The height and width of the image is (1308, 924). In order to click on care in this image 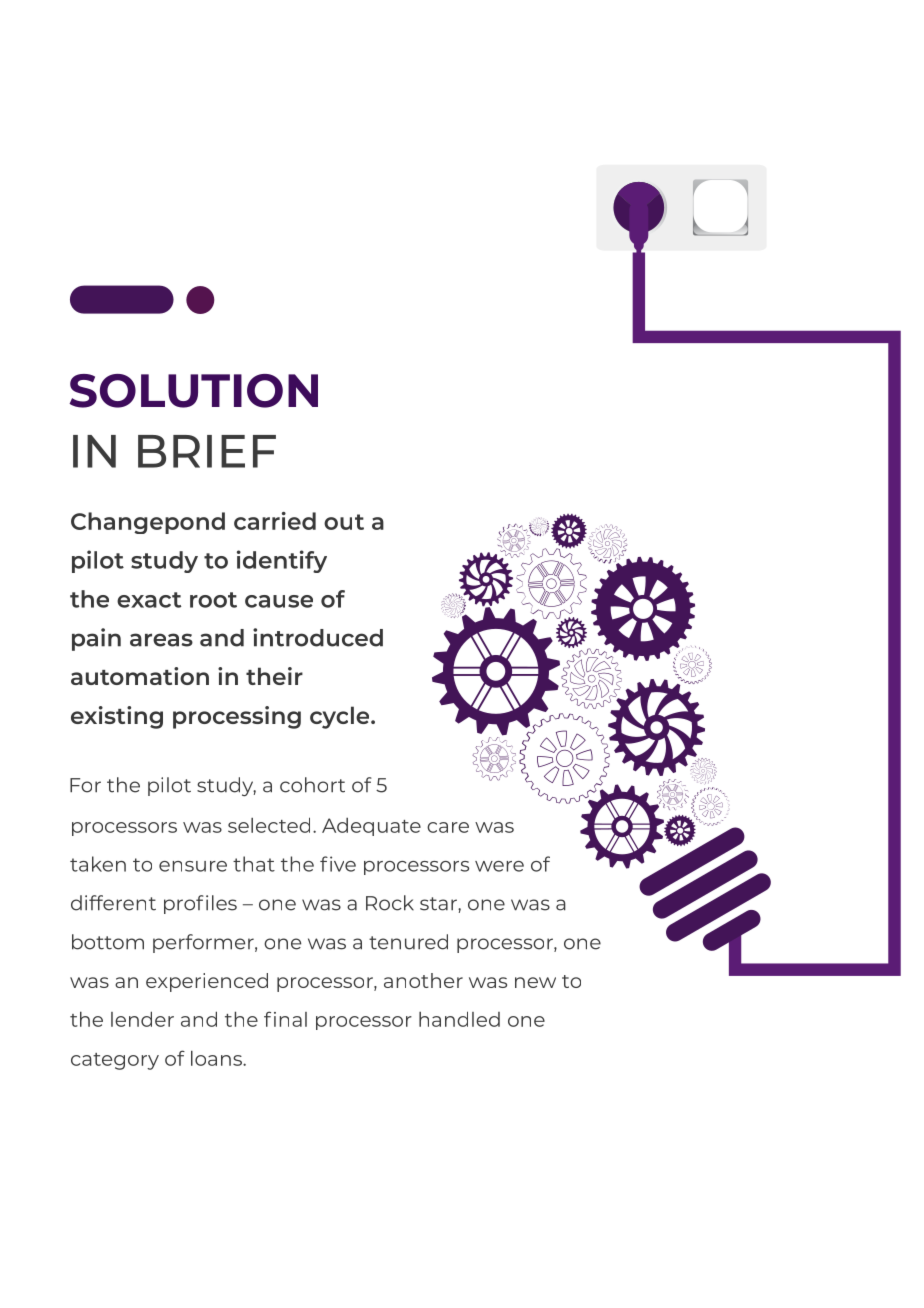, I will do `click(448, 827)`.
